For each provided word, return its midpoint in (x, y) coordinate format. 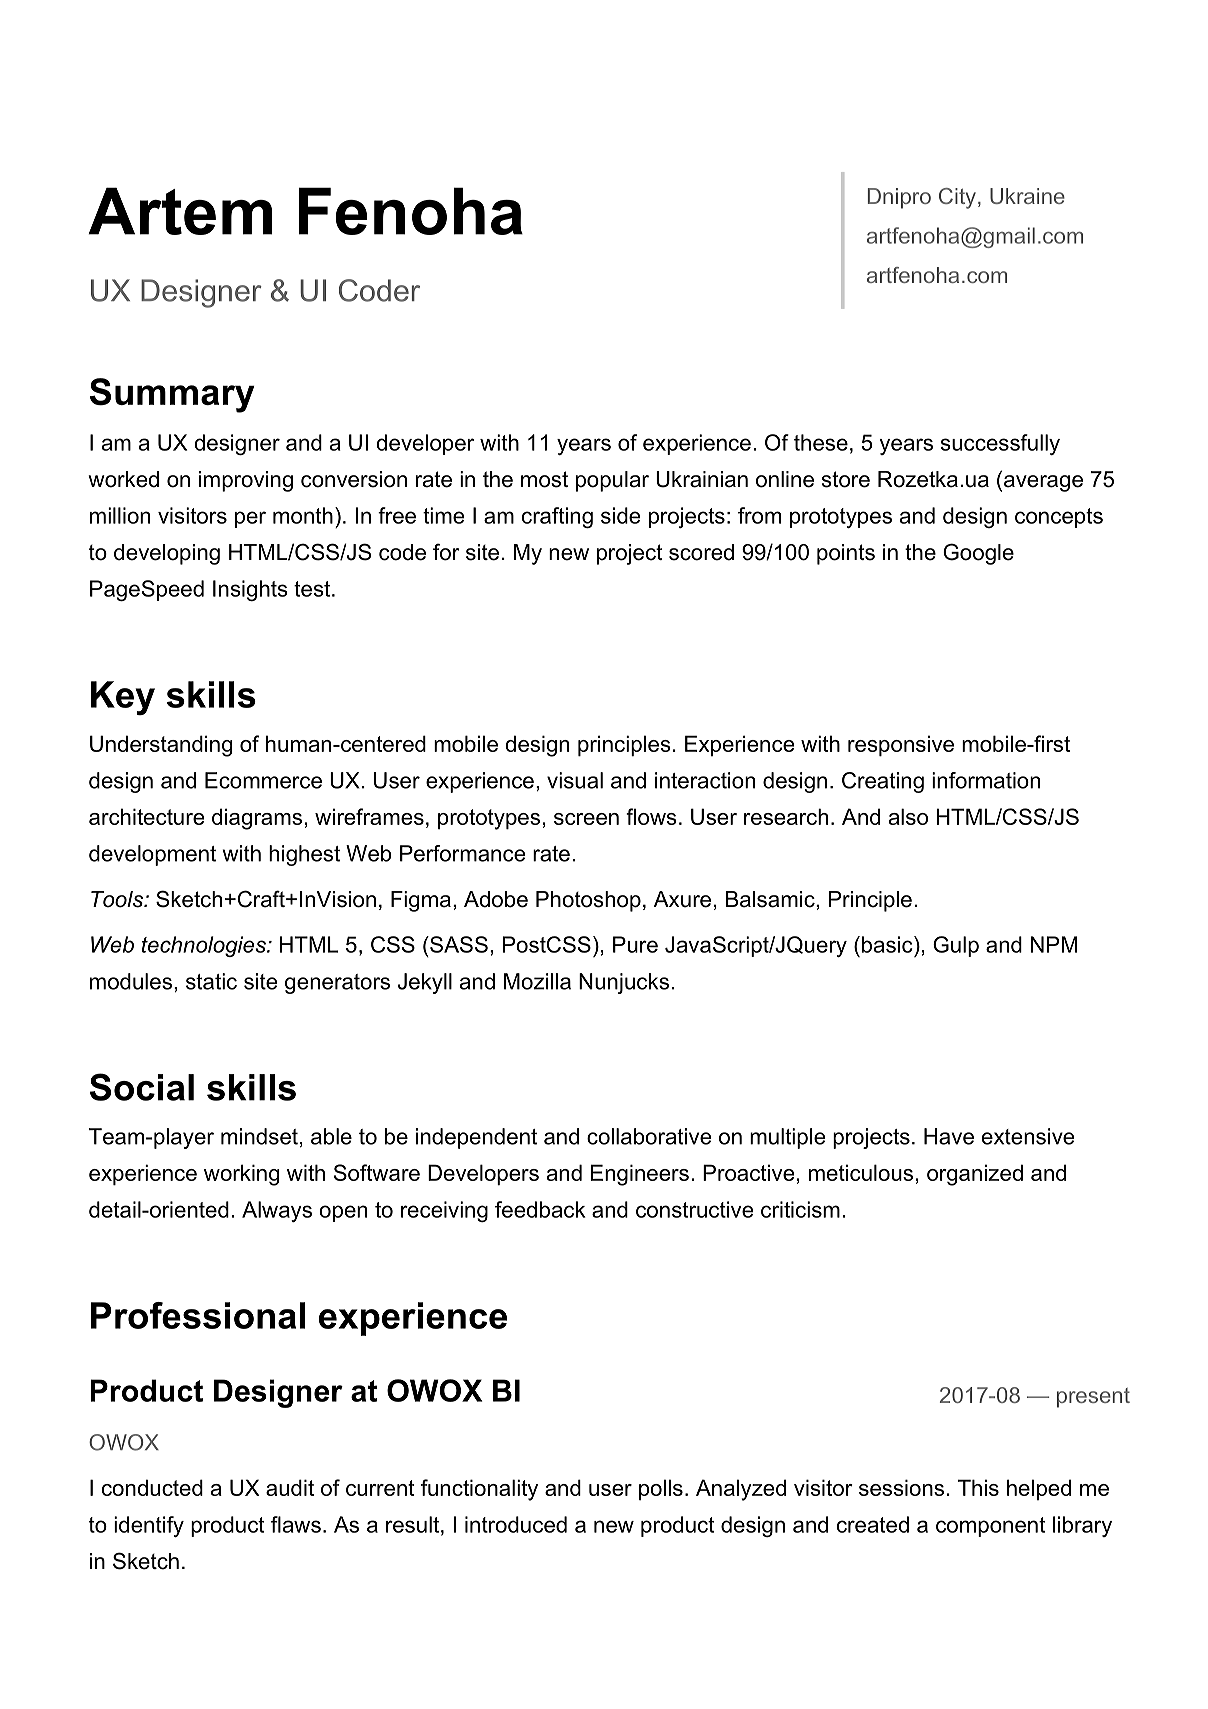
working (241, 1175)
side (621, 515)
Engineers (640, 1175)
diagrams (257, 819)
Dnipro (899, 198)
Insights (250, 590)
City (959, 198)
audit (290, 1487)
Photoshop (588, 901)
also (908, 816)
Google (978, 554)
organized (975, 1175)
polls (661, 1489)
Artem (180, 211)
